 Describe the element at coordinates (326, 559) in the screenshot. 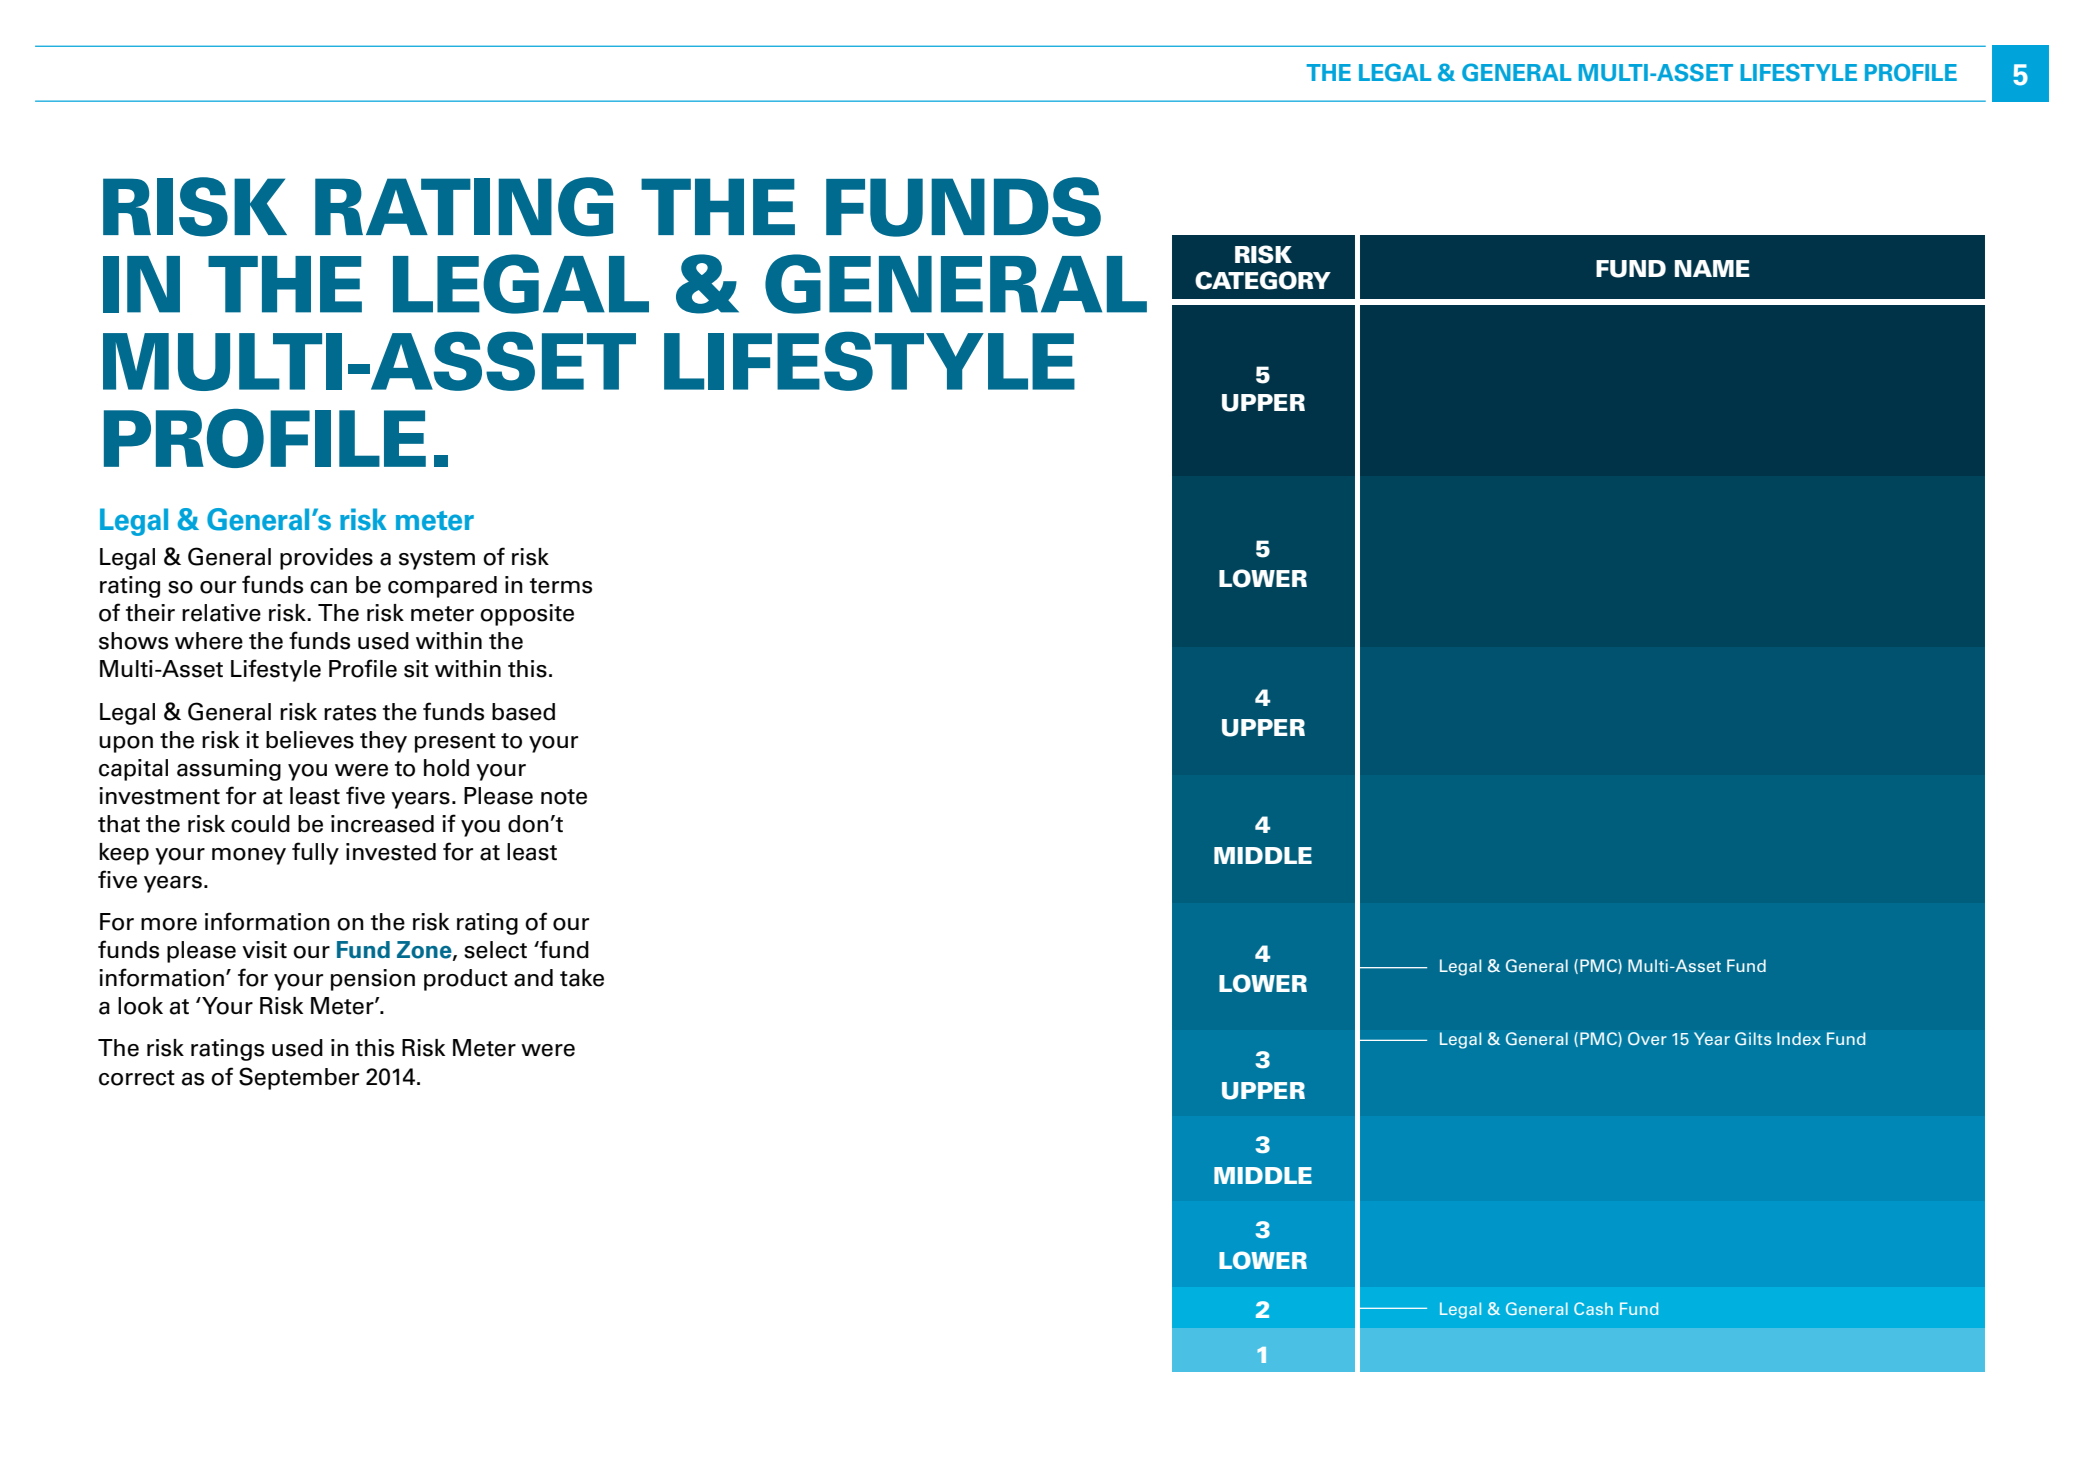

I see `provides` at that location.
